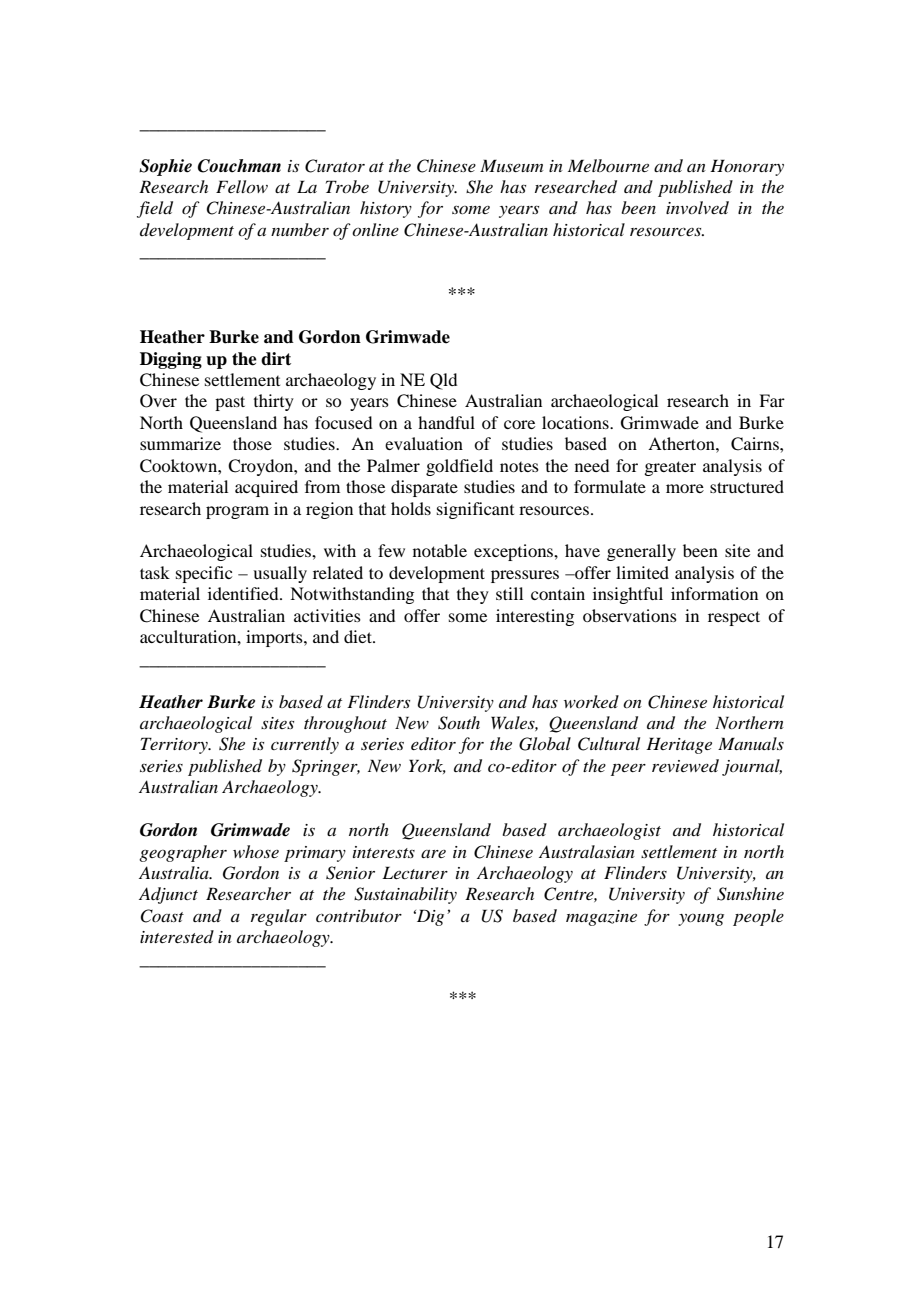  What do you see at coordinates (276, 359) in the document?
I see `dirt` at bounding box center [276, 359].
